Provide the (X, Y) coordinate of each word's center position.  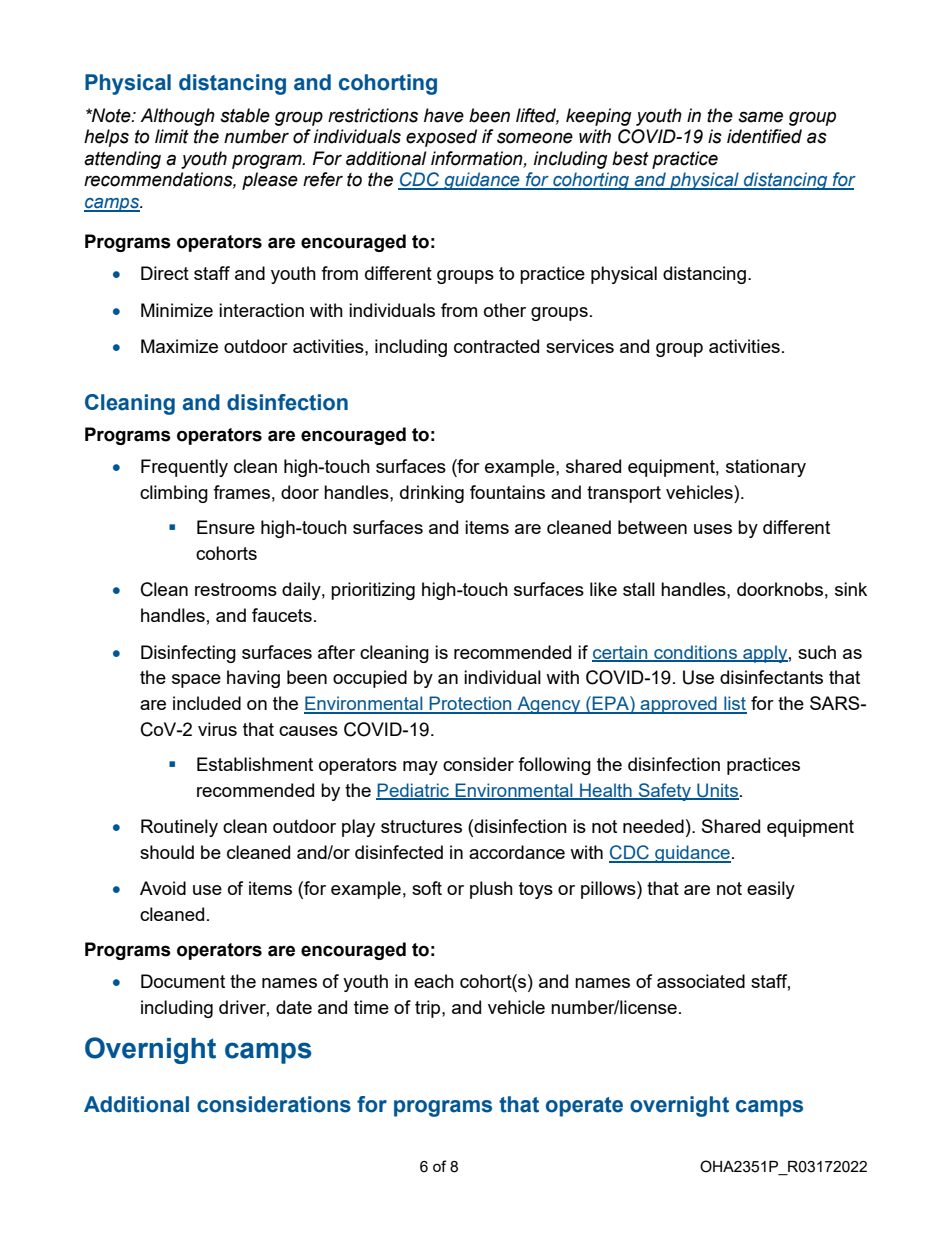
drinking (432, 494)
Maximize (179, 346)
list (734, 704)
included (207, 703)
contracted (496, 346)
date (294, 1007)
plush (491, 890)
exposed (441, 138)
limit (172, 136)
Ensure (226, 527)
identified (764, 136)
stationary (766, 468)
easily (771, 890)
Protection (471, 704)
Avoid (163, 888)
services (580, 346)
